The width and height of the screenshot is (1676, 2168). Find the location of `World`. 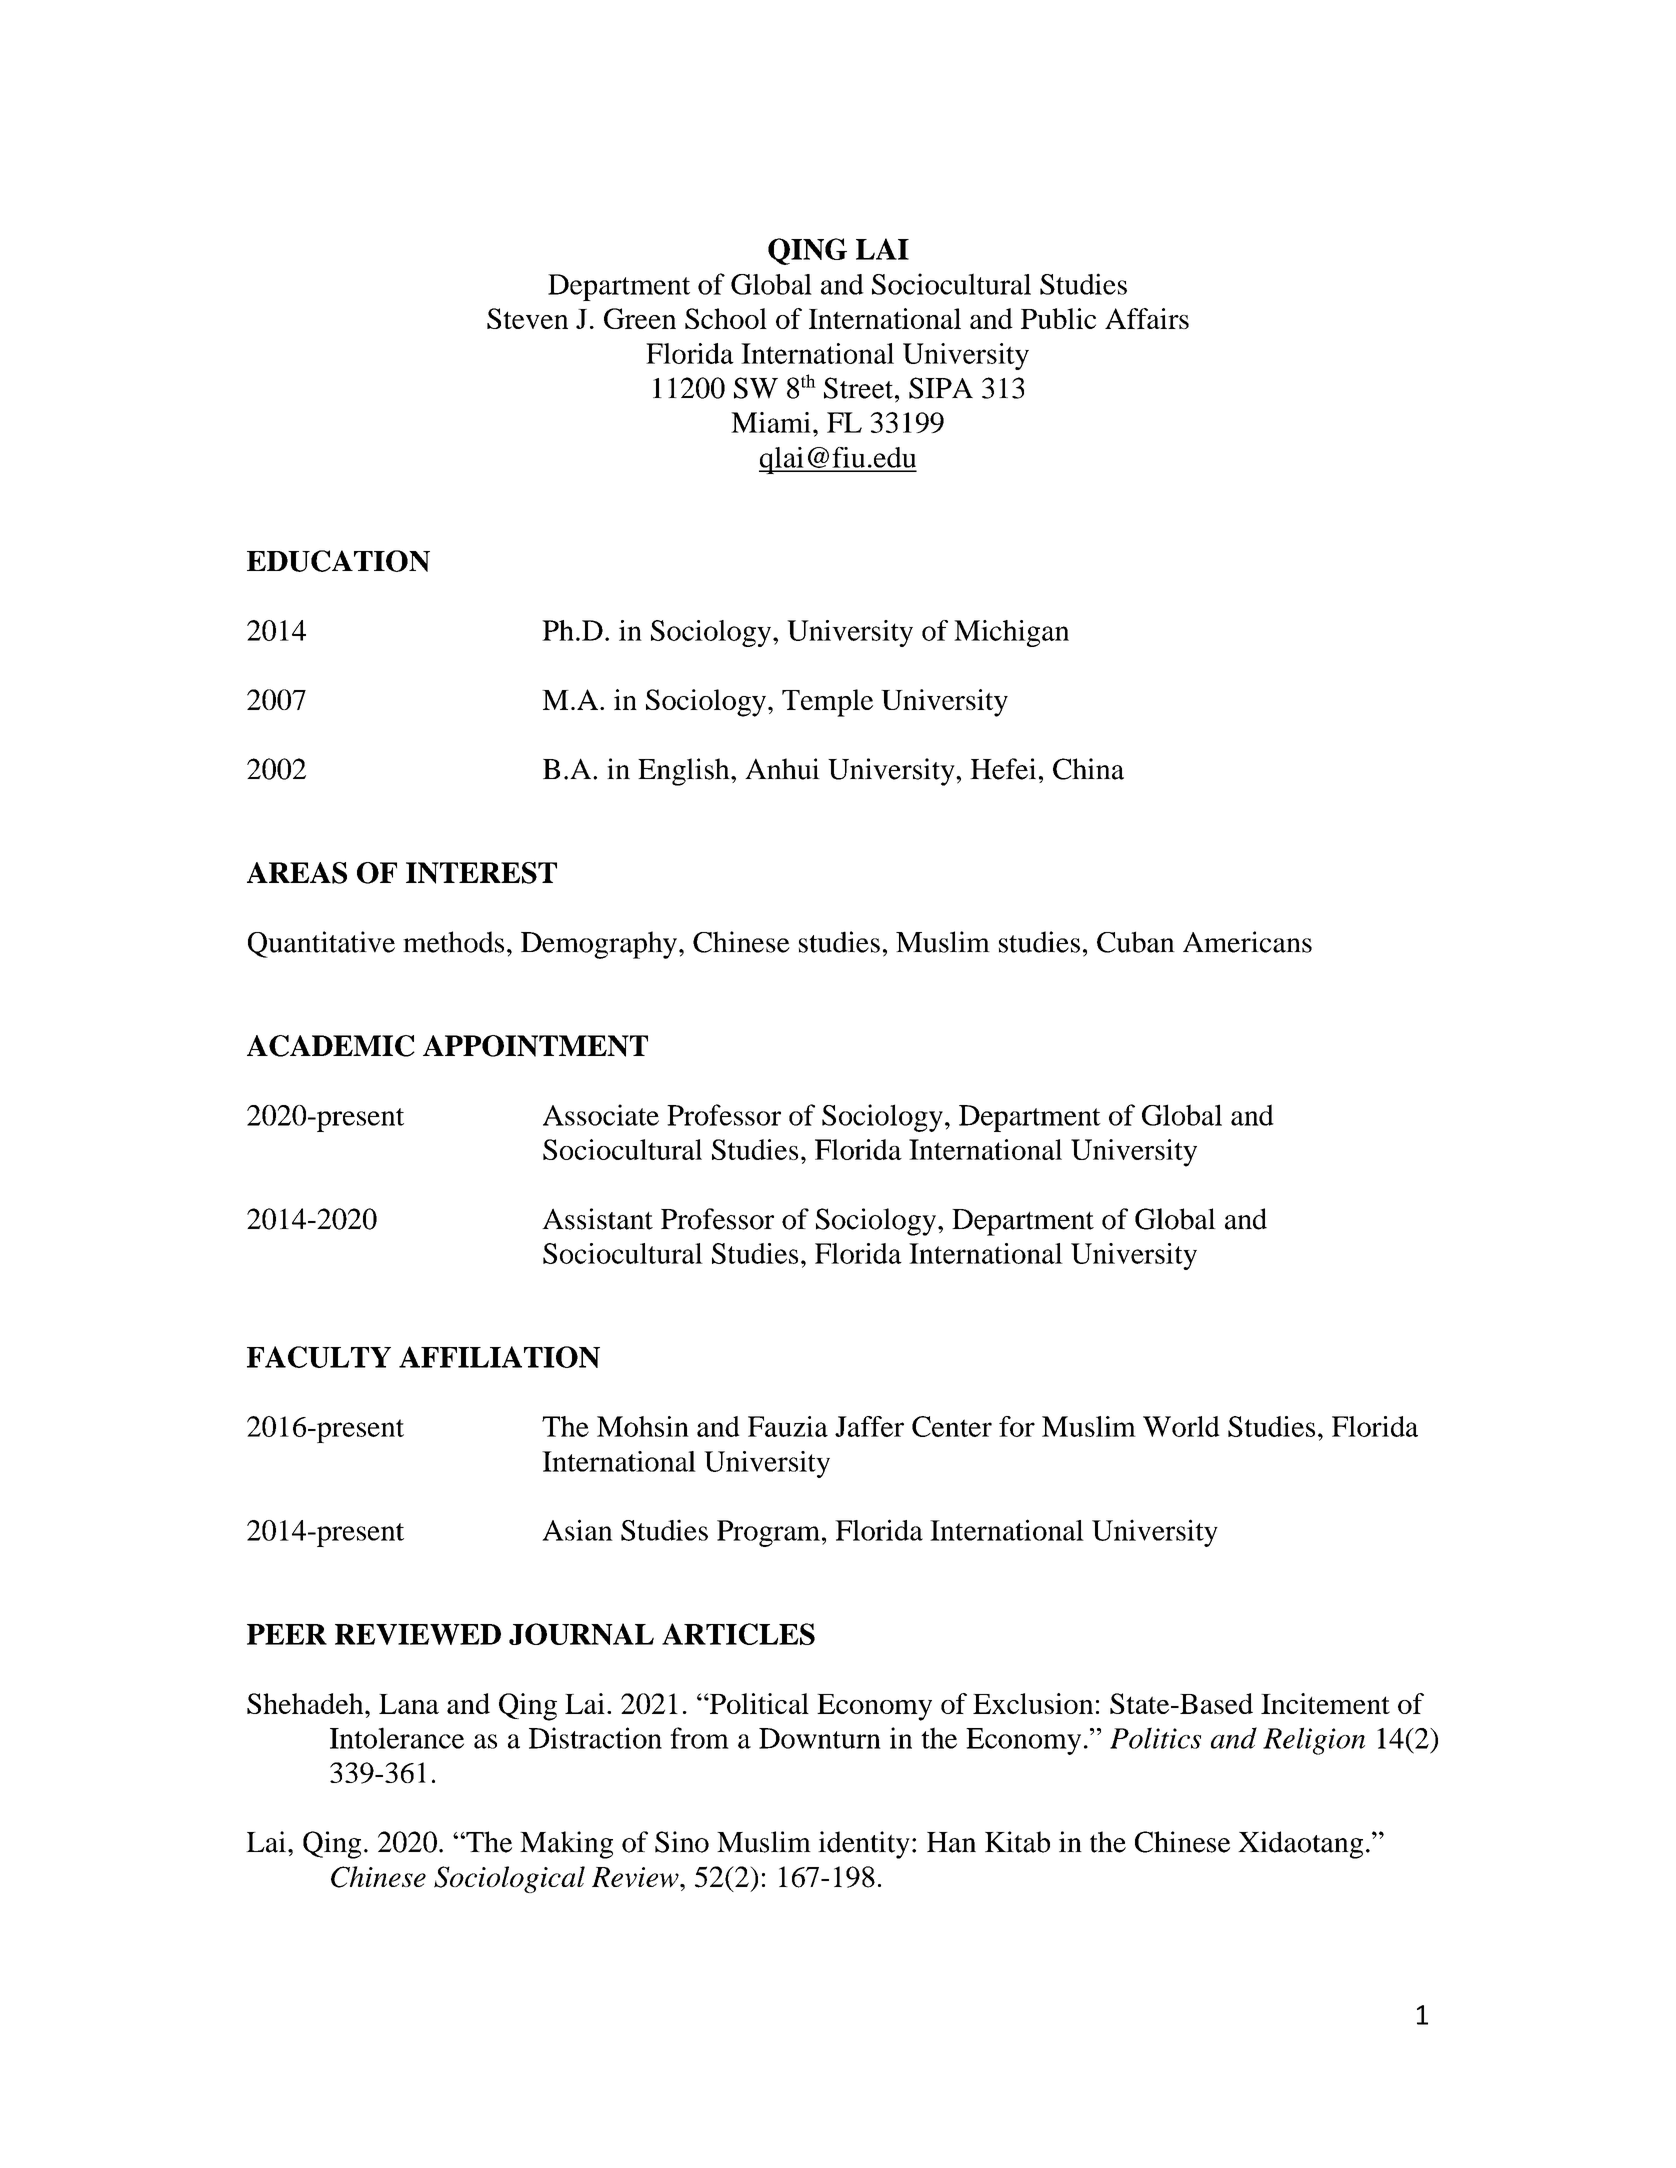

World is located at coordinates (1181, 1426).
